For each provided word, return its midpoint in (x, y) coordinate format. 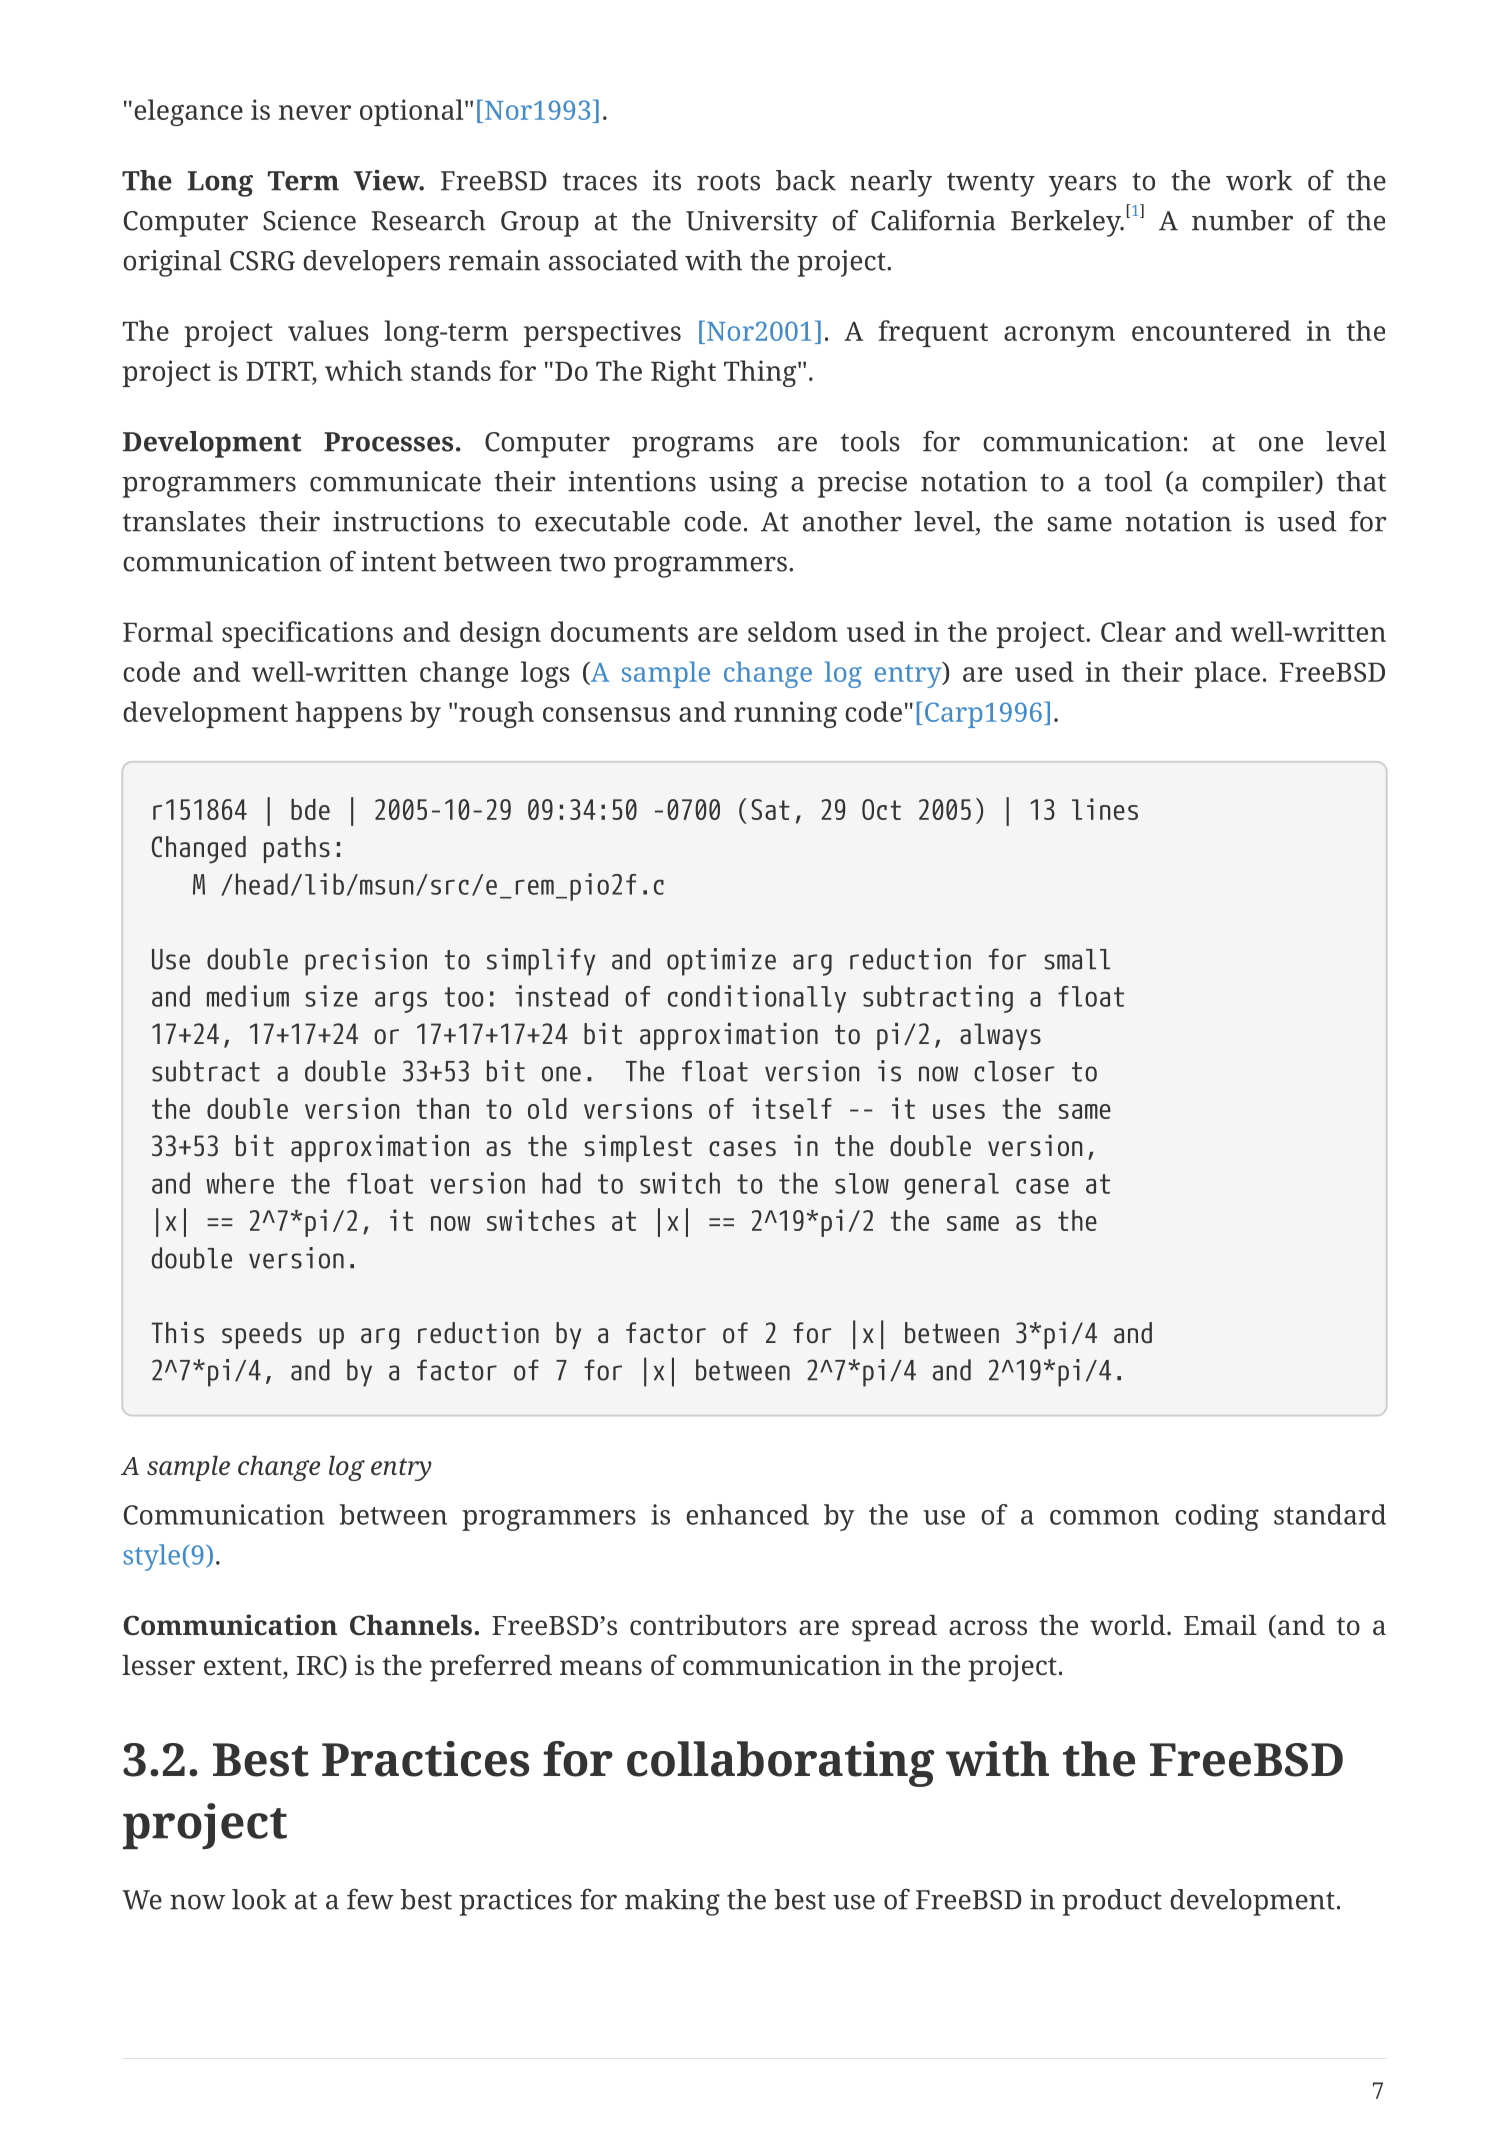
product (1112, 1902)
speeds (262, 1335)
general (951, 1186)
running (785, 714)
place (1227, 674)
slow (862, 1183)
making (672, 1902)
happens (349, 714)
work (1259, 180)
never (315, 112)
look (259, 1899)
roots (728, 182)
